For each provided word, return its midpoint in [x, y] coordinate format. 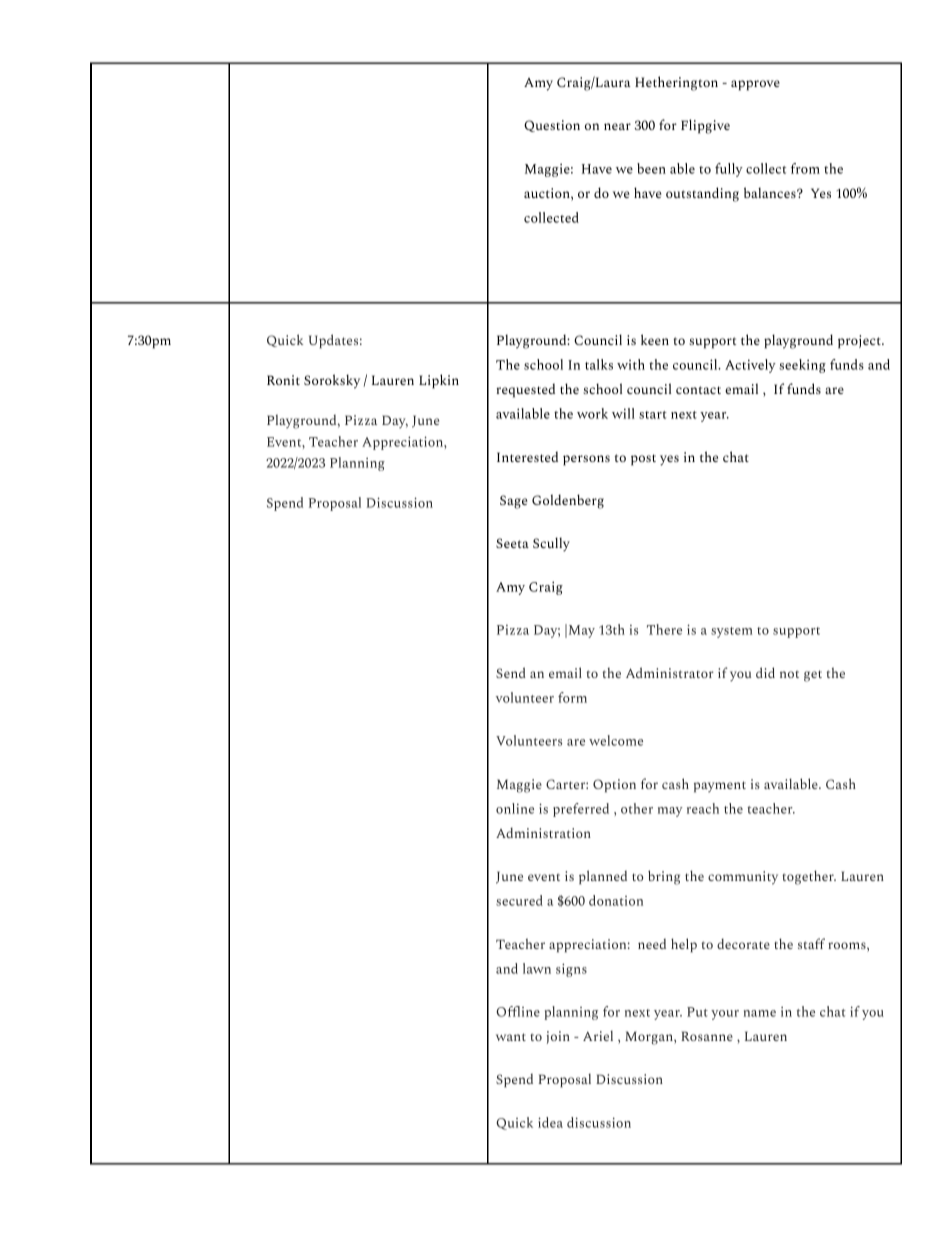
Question [552, 126]
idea [550, 1122]
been [651, 168]
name [760, 1013]
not [789, 674]
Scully [551, 544]
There [664, 629]
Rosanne [707, 1036]
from [805, 168]
